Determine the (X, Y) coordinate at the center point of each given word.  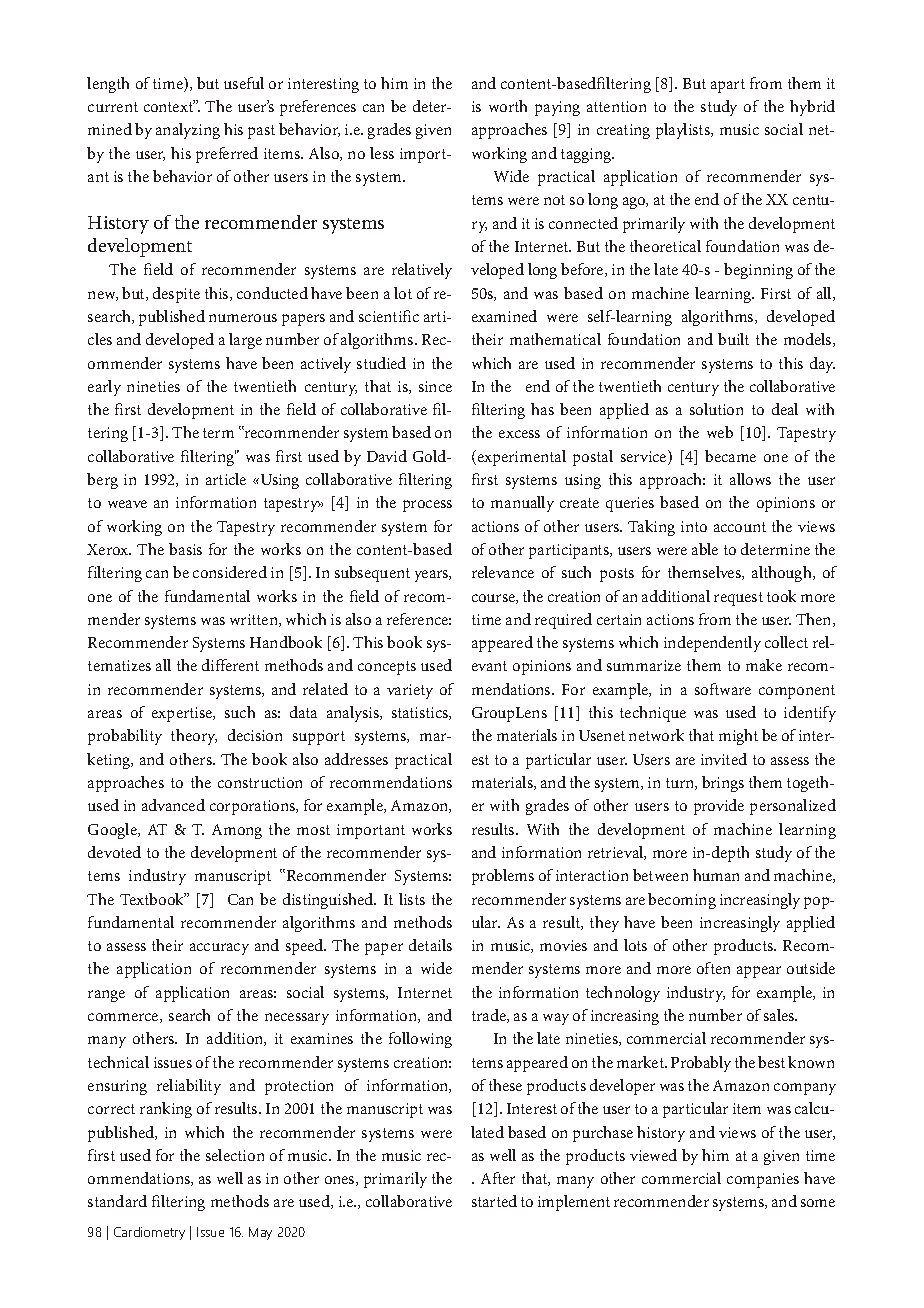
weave (127, 504)
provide (719, 807)
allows (750, 479)
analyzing (188, 131)
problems (503, 877)
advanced (173, 805)
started (494, 1201)
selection (235, 1155)
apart (728, 86)
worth (508, 106)
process (427, 506)
